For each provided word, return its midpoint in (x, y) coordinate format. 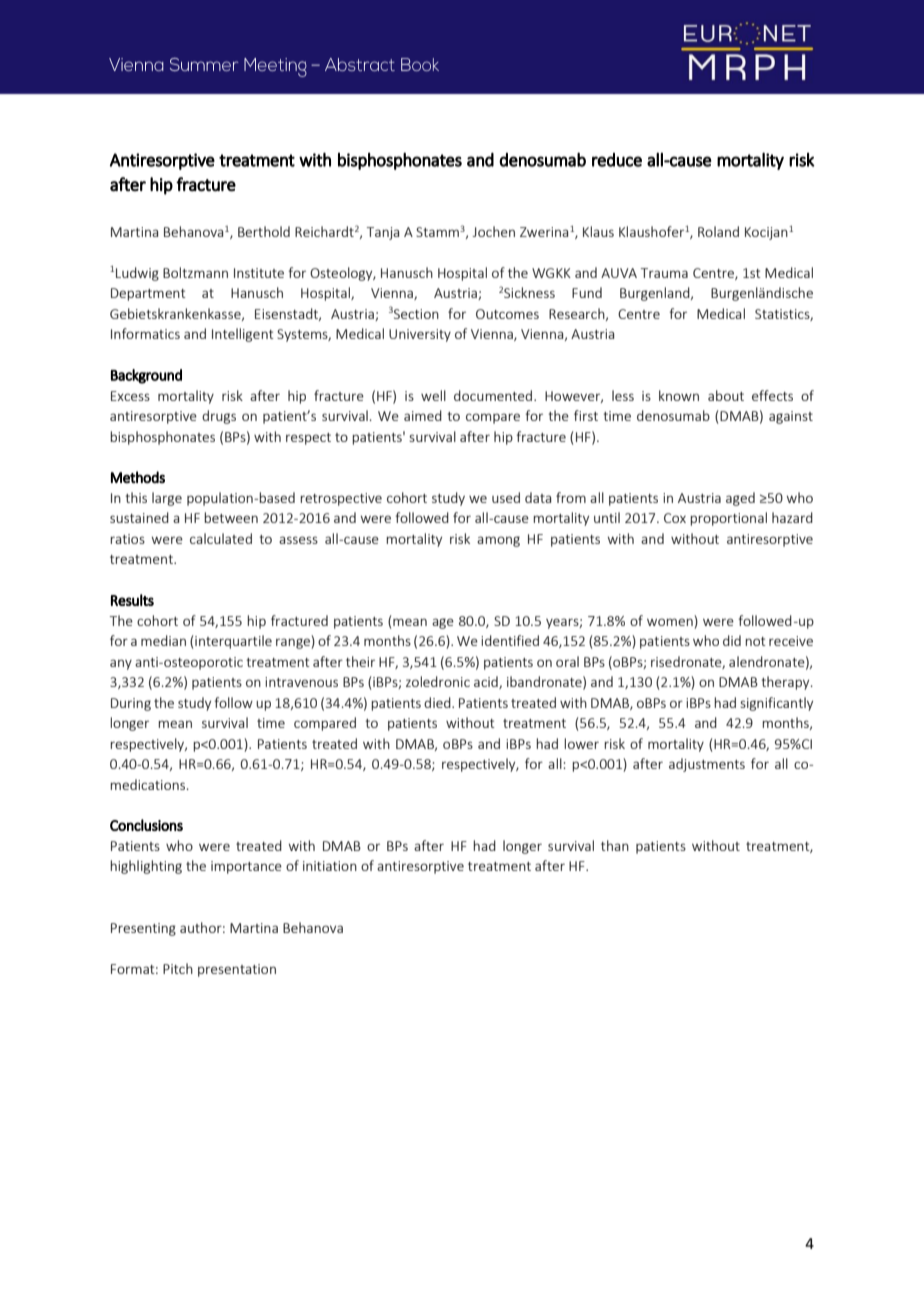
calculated (221, 538)
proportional (728, 519)
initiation (330, 866)
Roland (718, 231)
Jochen (493, 231)
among (498, 541)
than (615, 845)
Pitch (178, 968)
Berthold (264, 231)
